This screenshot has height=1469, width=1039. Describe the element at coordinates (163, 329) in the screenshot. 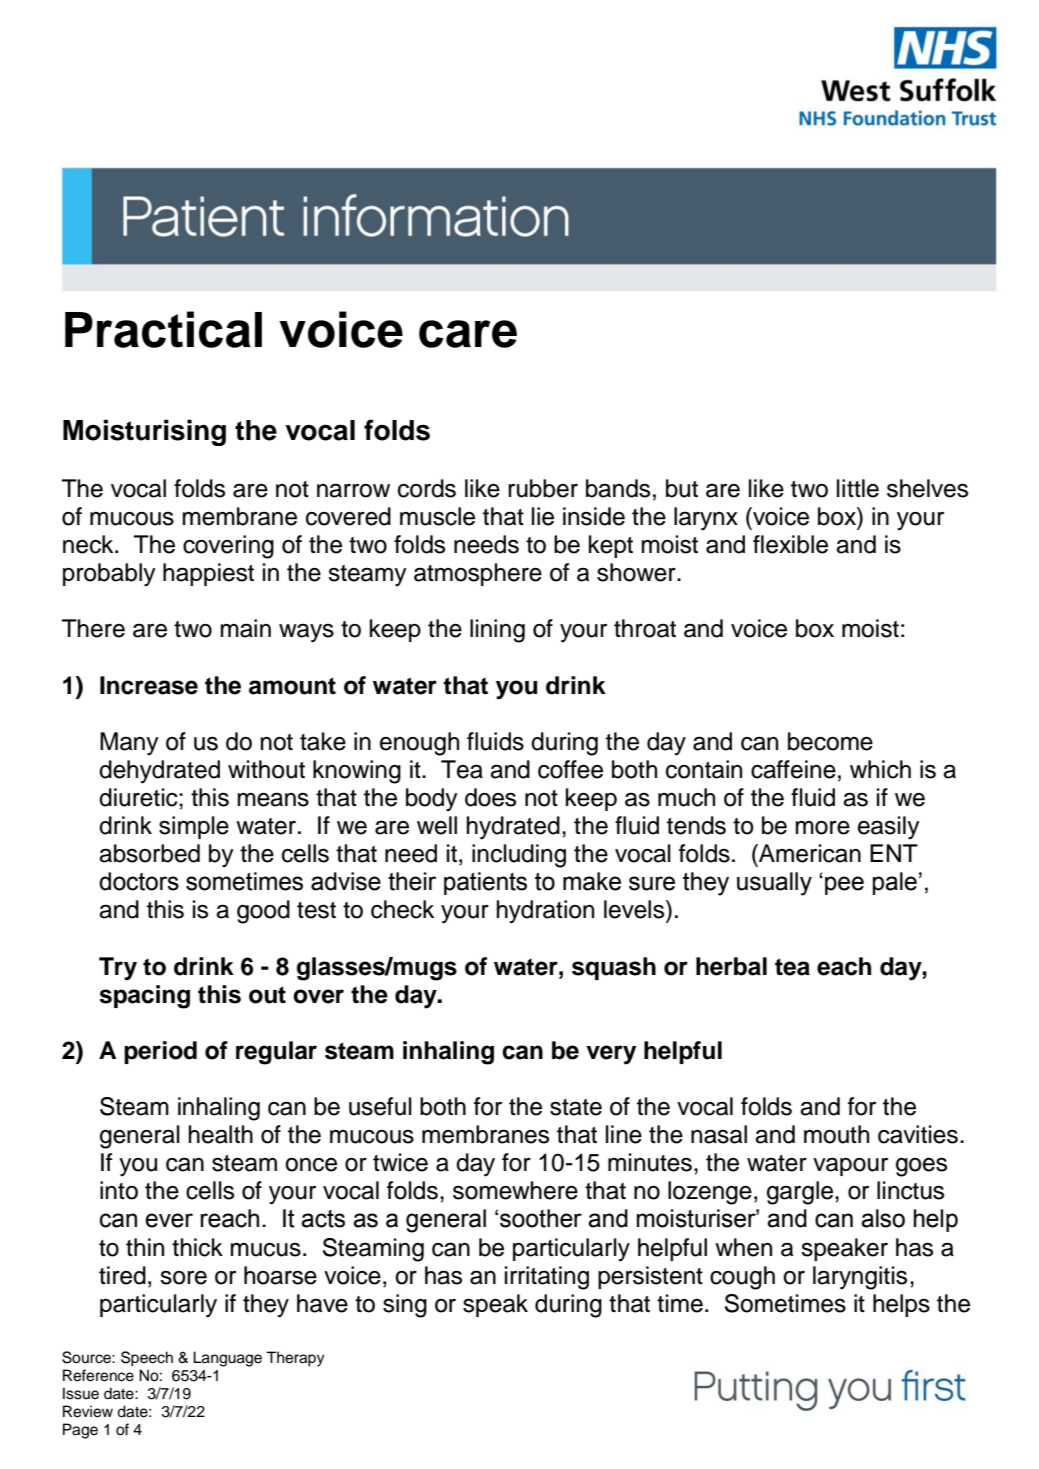

I see `Practical` at that location.
